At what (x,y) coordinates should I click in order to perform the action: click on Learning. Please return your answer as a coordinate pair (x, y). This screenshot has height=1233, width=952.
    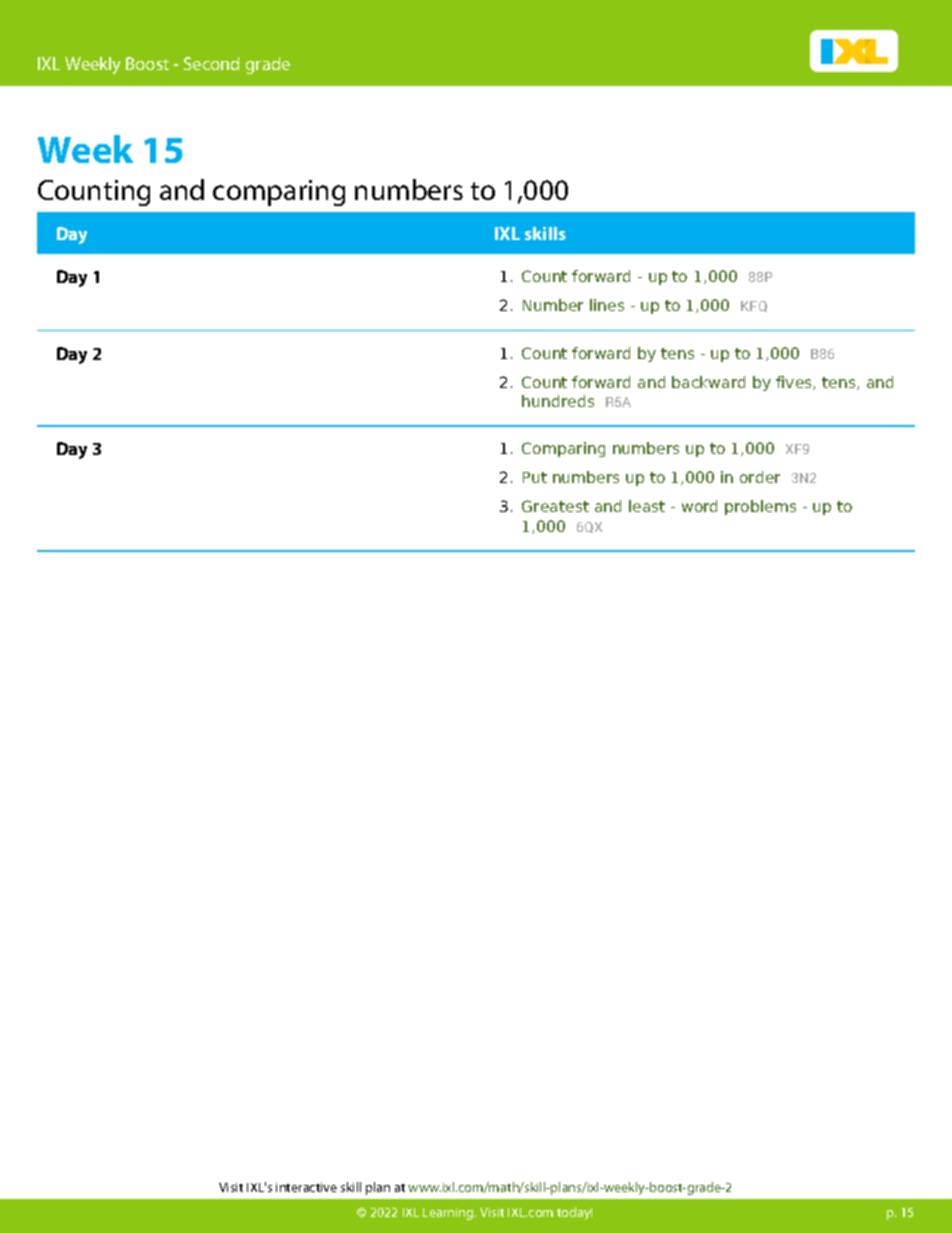
    Looking at the image, I should click on (449, 1214).
